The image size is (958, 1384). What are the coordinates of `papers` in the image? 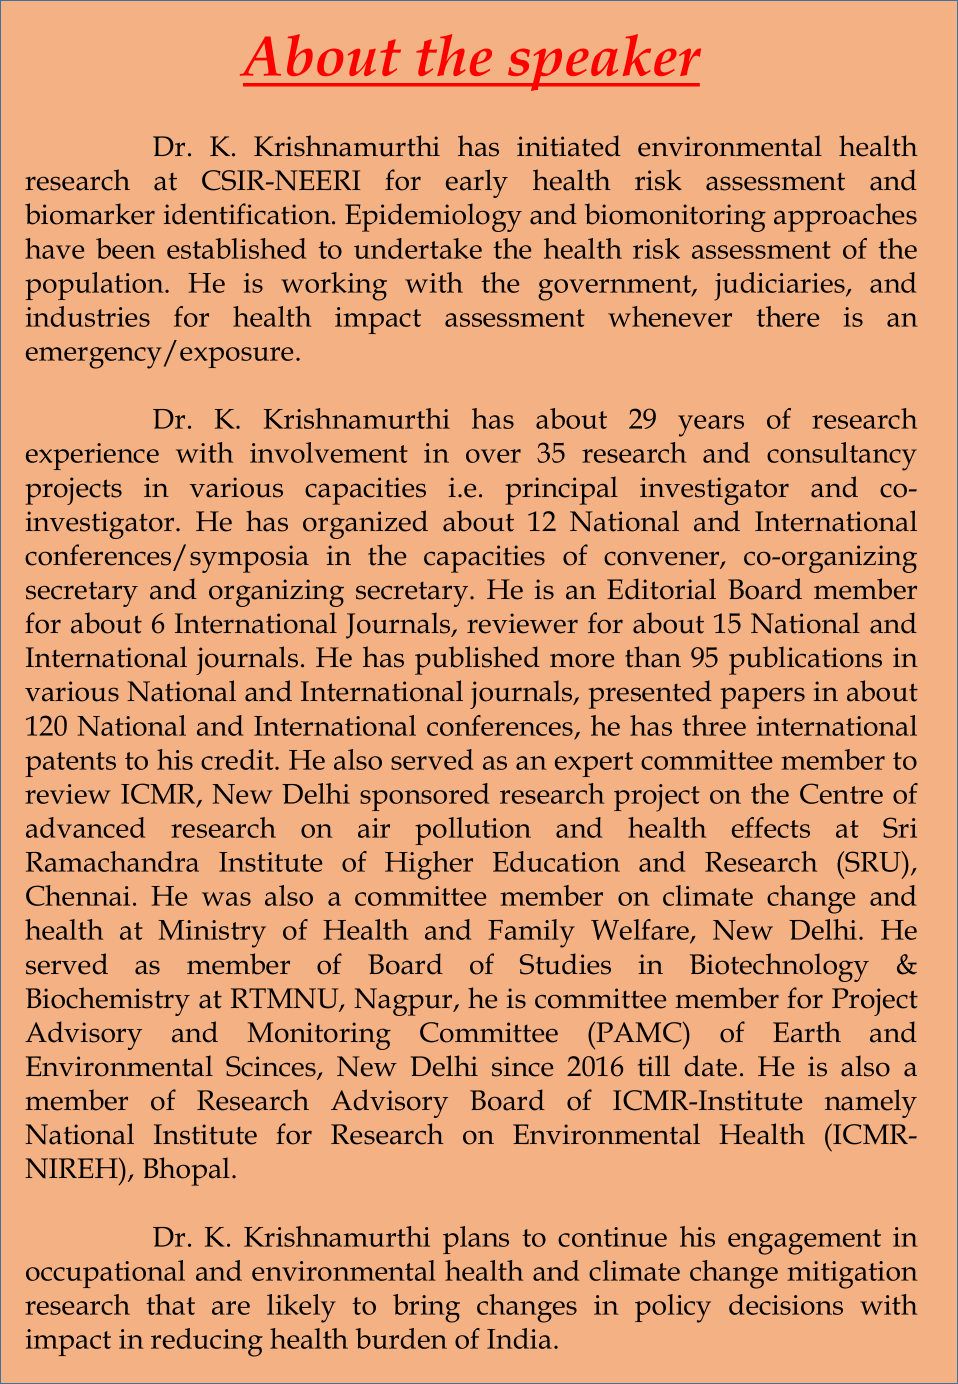 It's located at (762, 698).
